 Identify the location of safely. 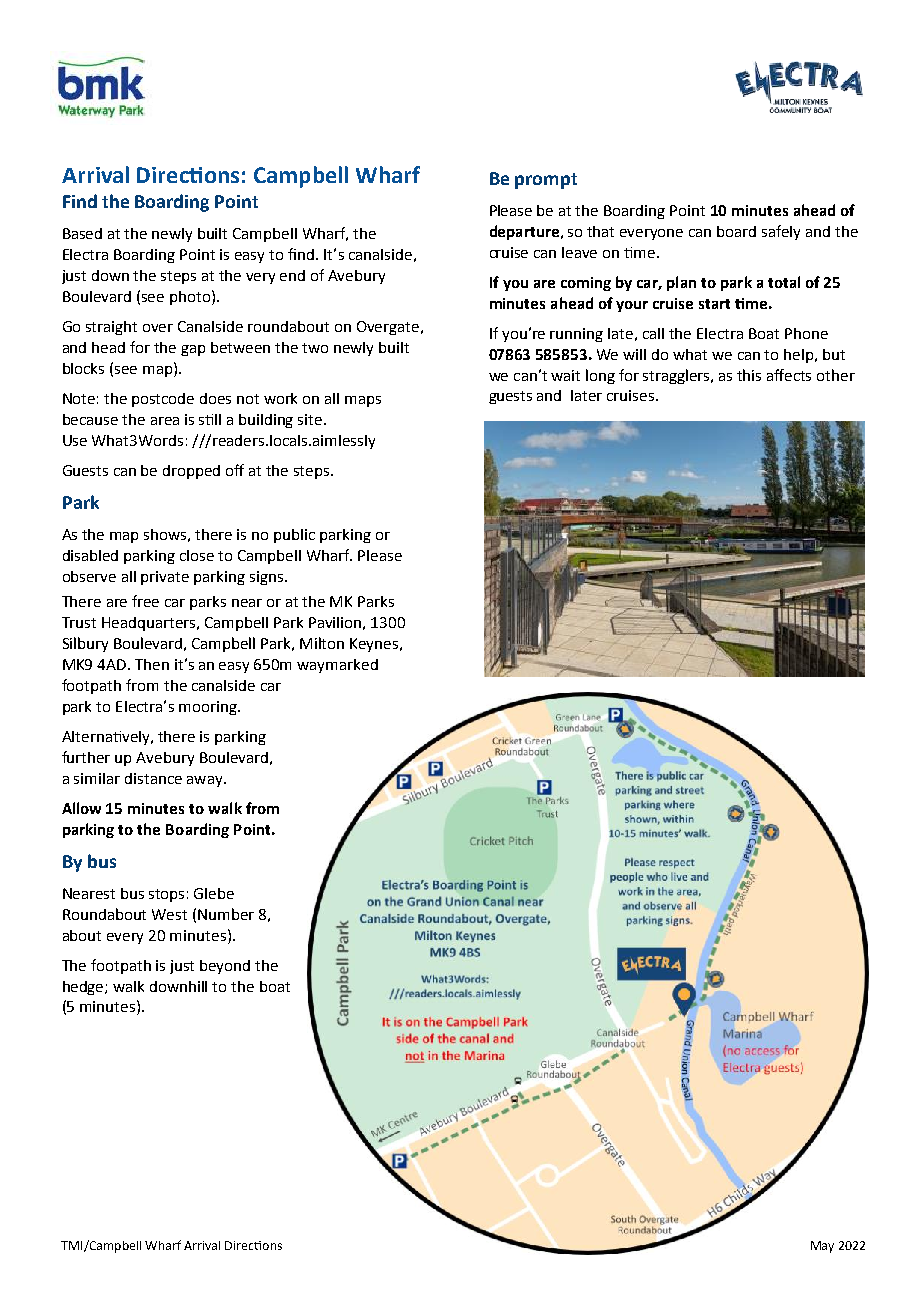
(781, 232).
